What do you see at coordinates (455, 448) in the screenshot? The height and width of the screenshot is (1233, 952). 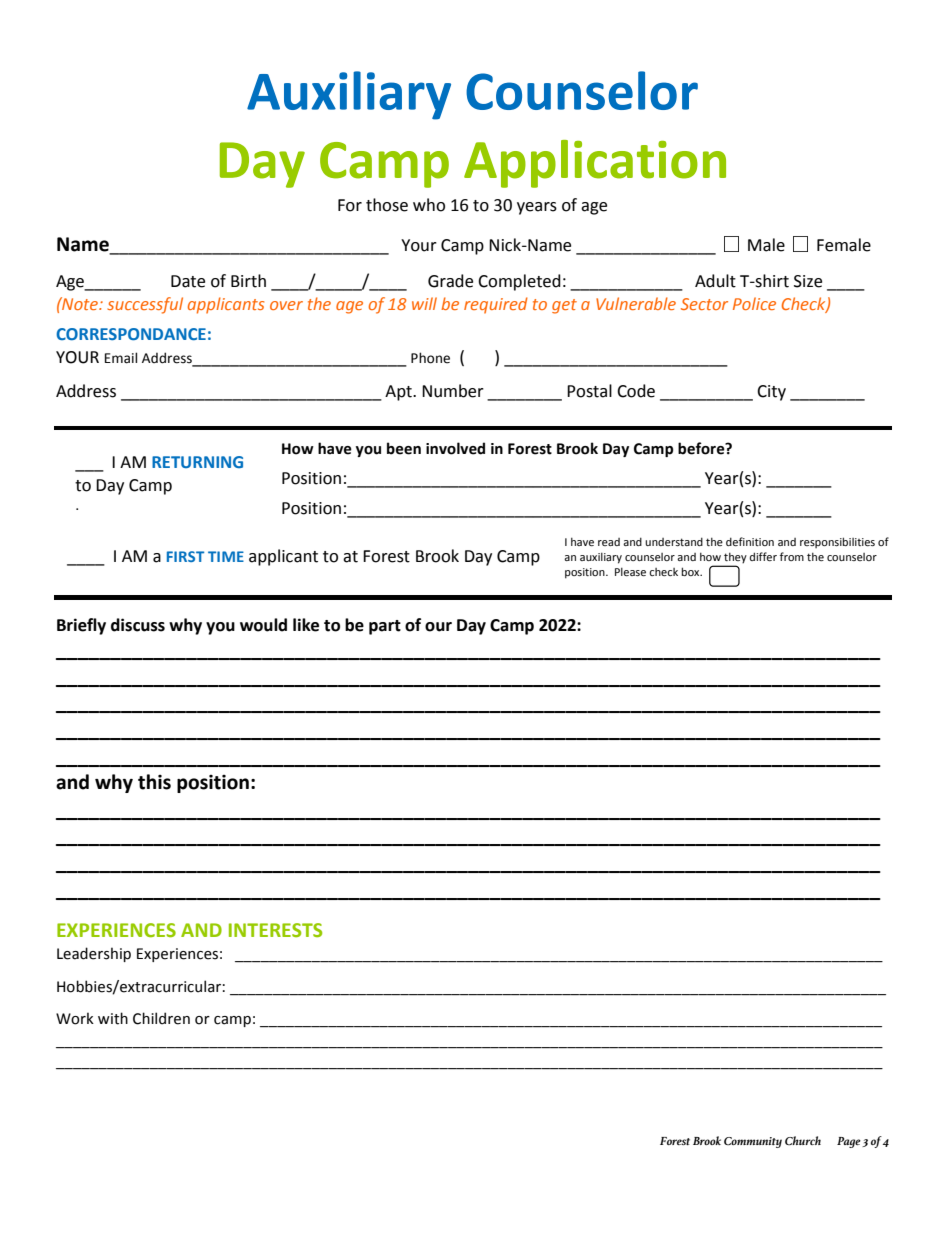 I see `involved` at bounding box center [455, 448].
